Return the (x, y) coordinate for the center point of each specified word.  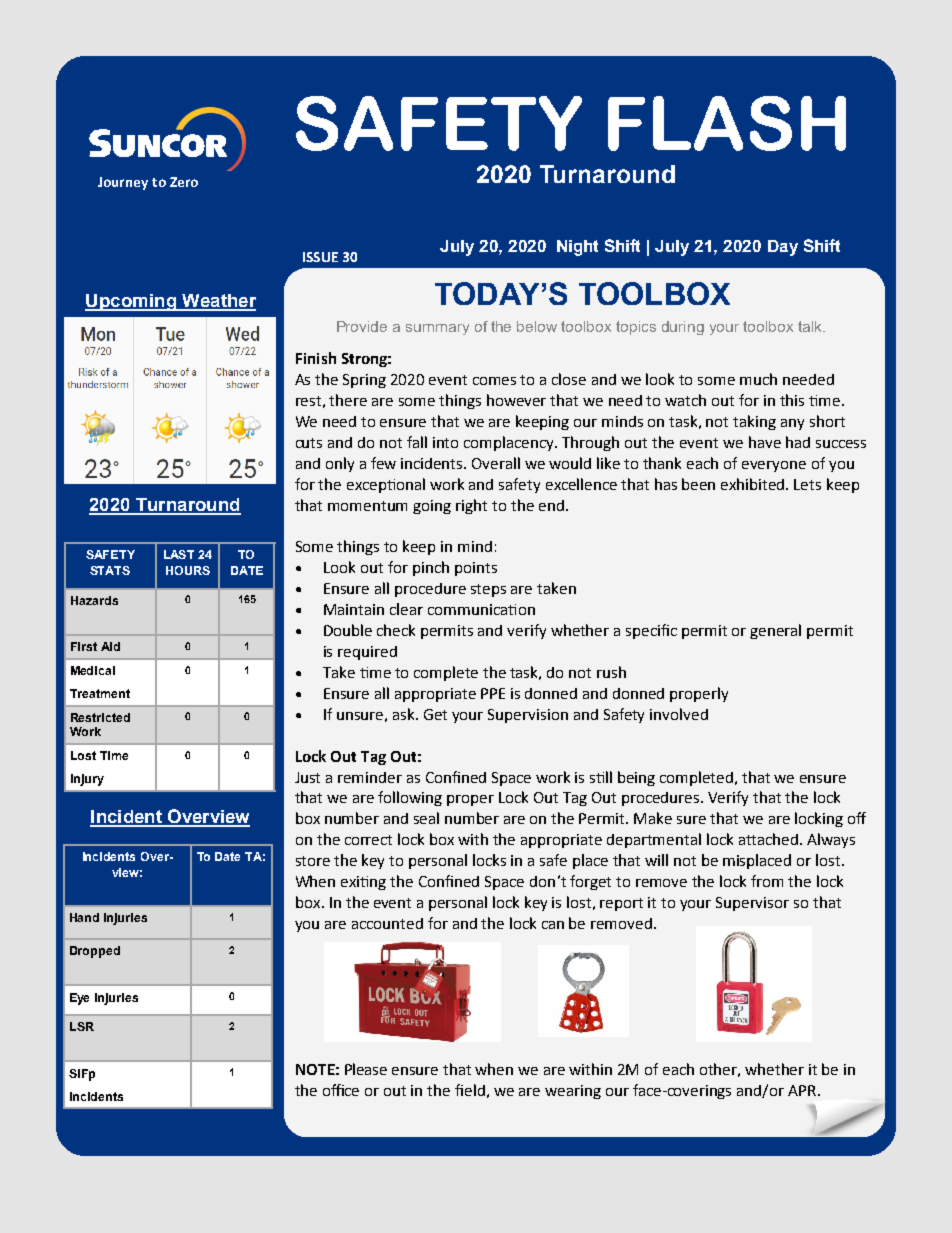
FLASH (727, 123)
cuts (309, 443)
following (410, 798)
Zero (184, 182)
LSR (82, 1026)
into (445, 442)
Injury (87, 780)
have (765, 442)
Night (577, 248)
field (470, 1090)
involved (679, 714)
